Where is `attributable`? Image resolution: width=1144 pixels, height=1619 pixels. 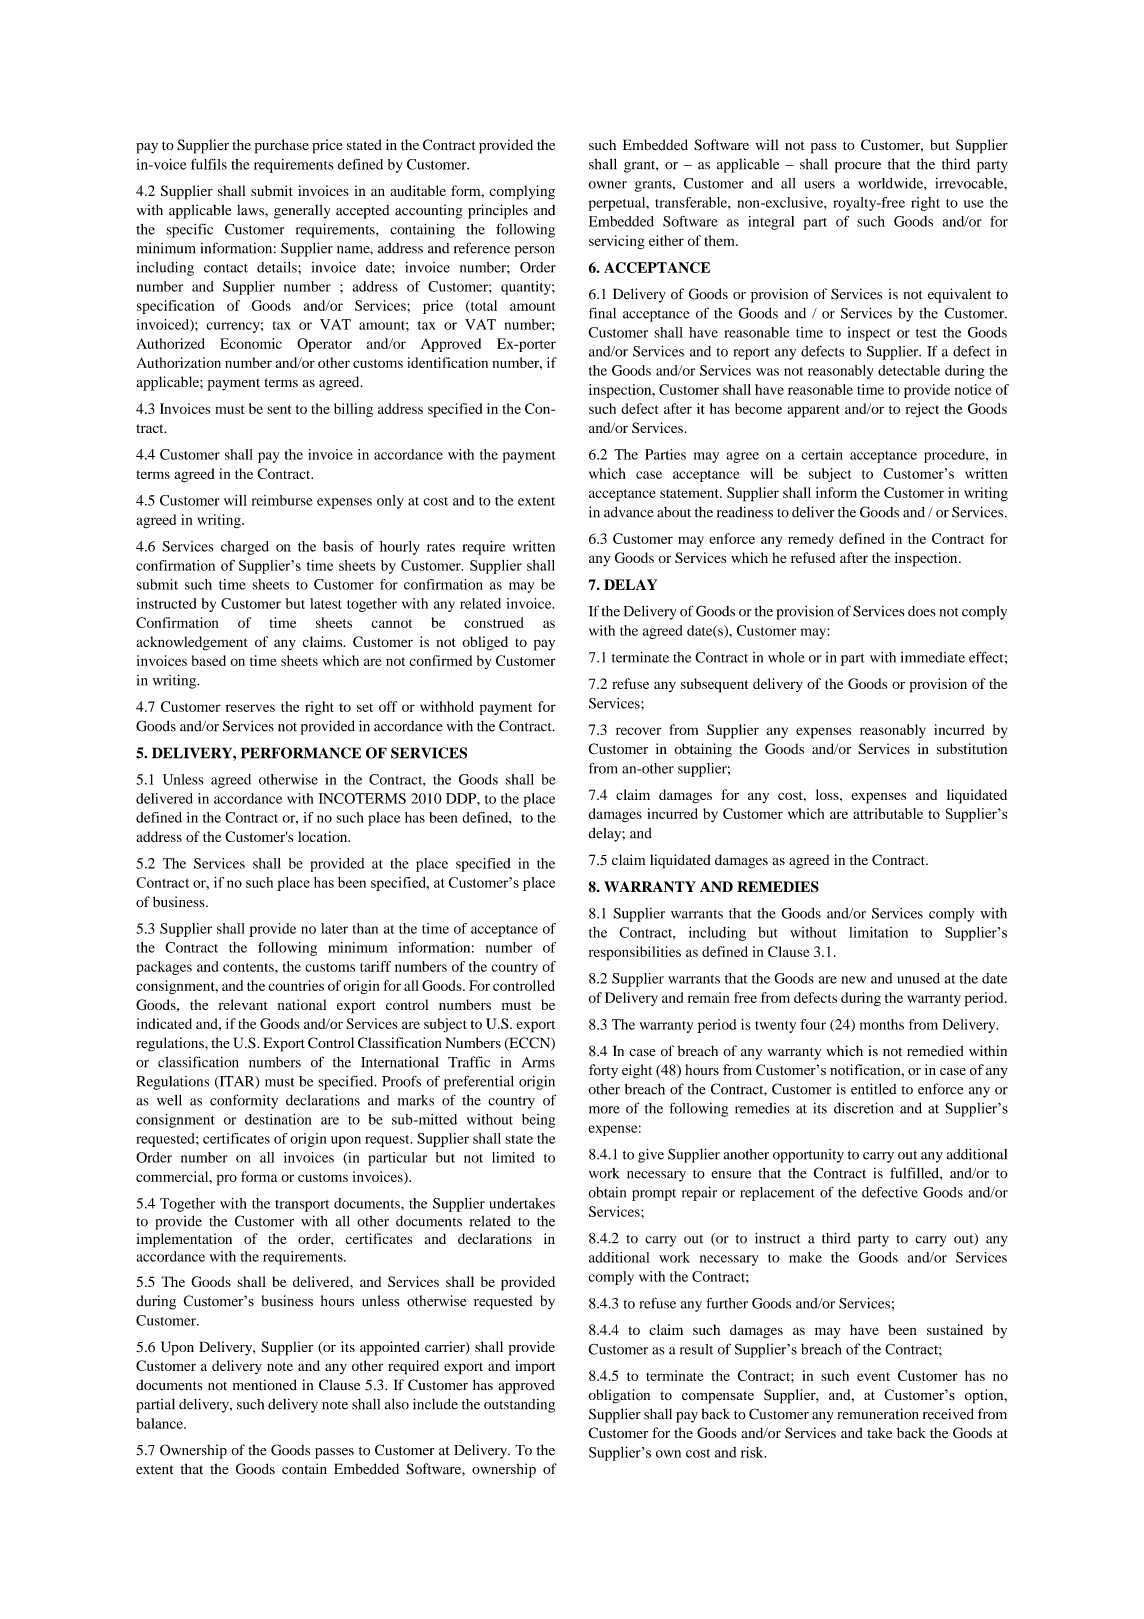
attributable is located at coordinates (888, 813).
